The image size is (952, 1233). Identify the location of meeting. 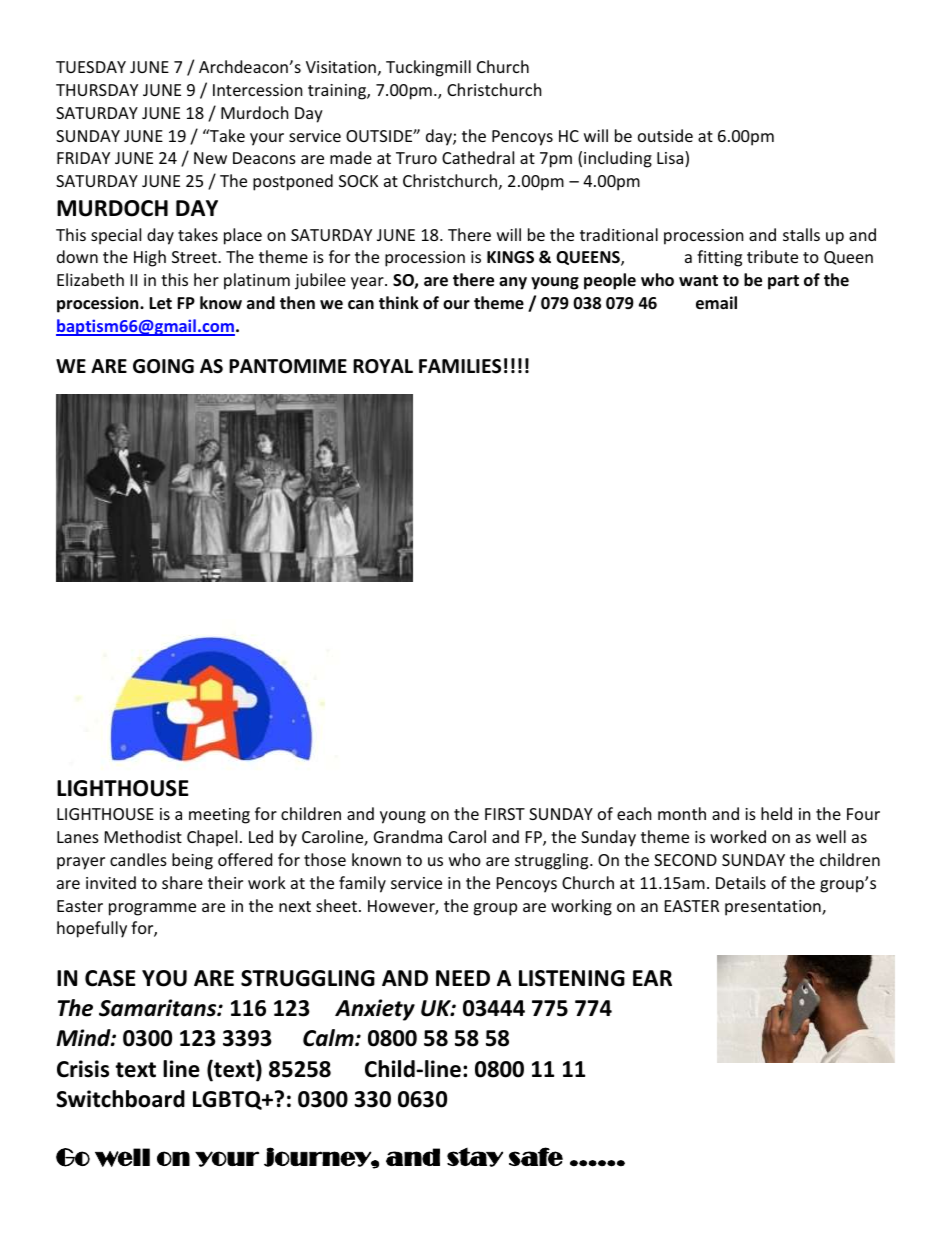
(219, 816).
